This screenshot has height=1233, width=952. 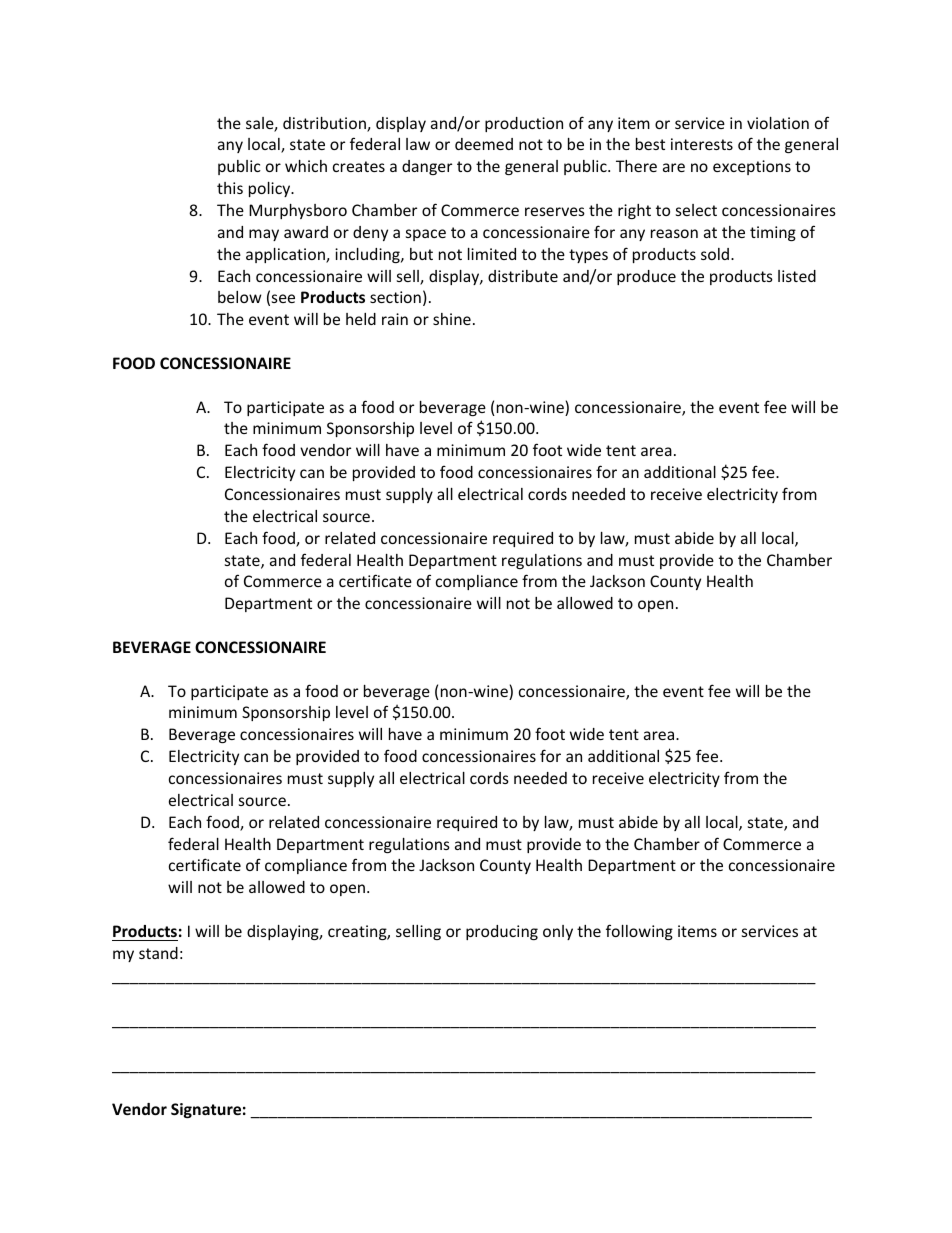 What do you see at coordinates (158, 953) in the screenshot?
I see `stand` at bounding box center [158, 953].
